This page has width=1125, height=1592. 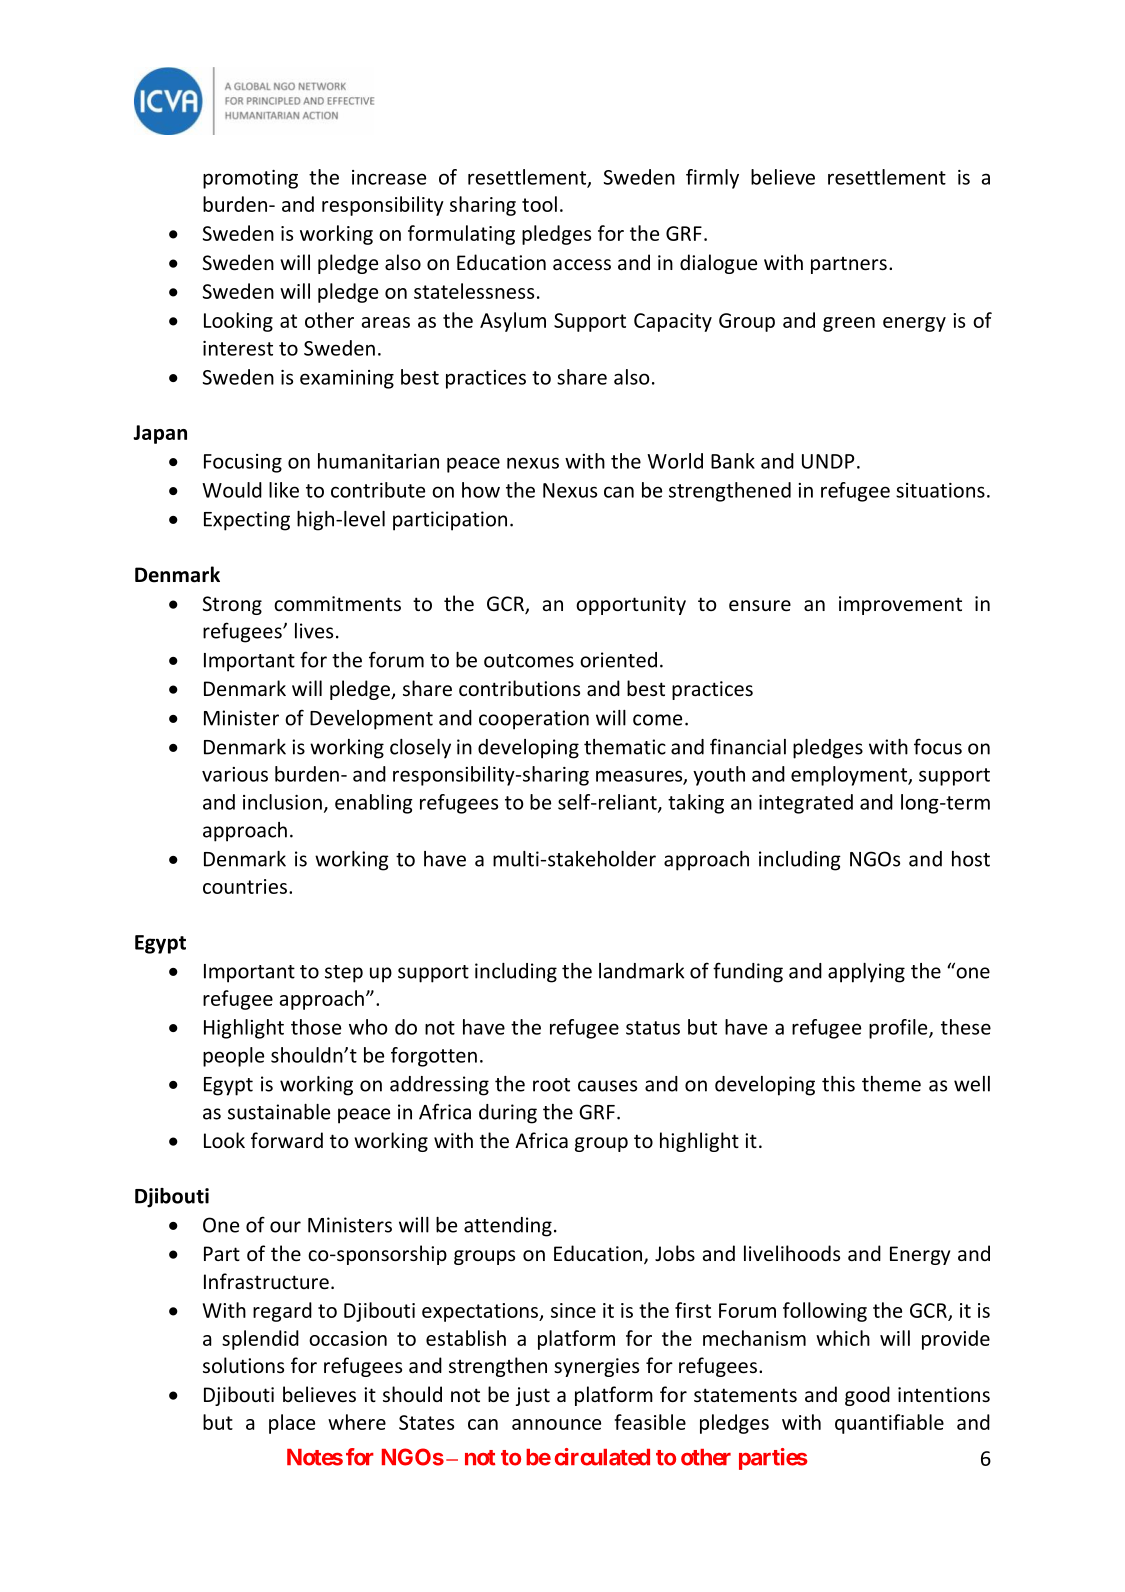 I want to click on situations, so click(x=940, y=490).
